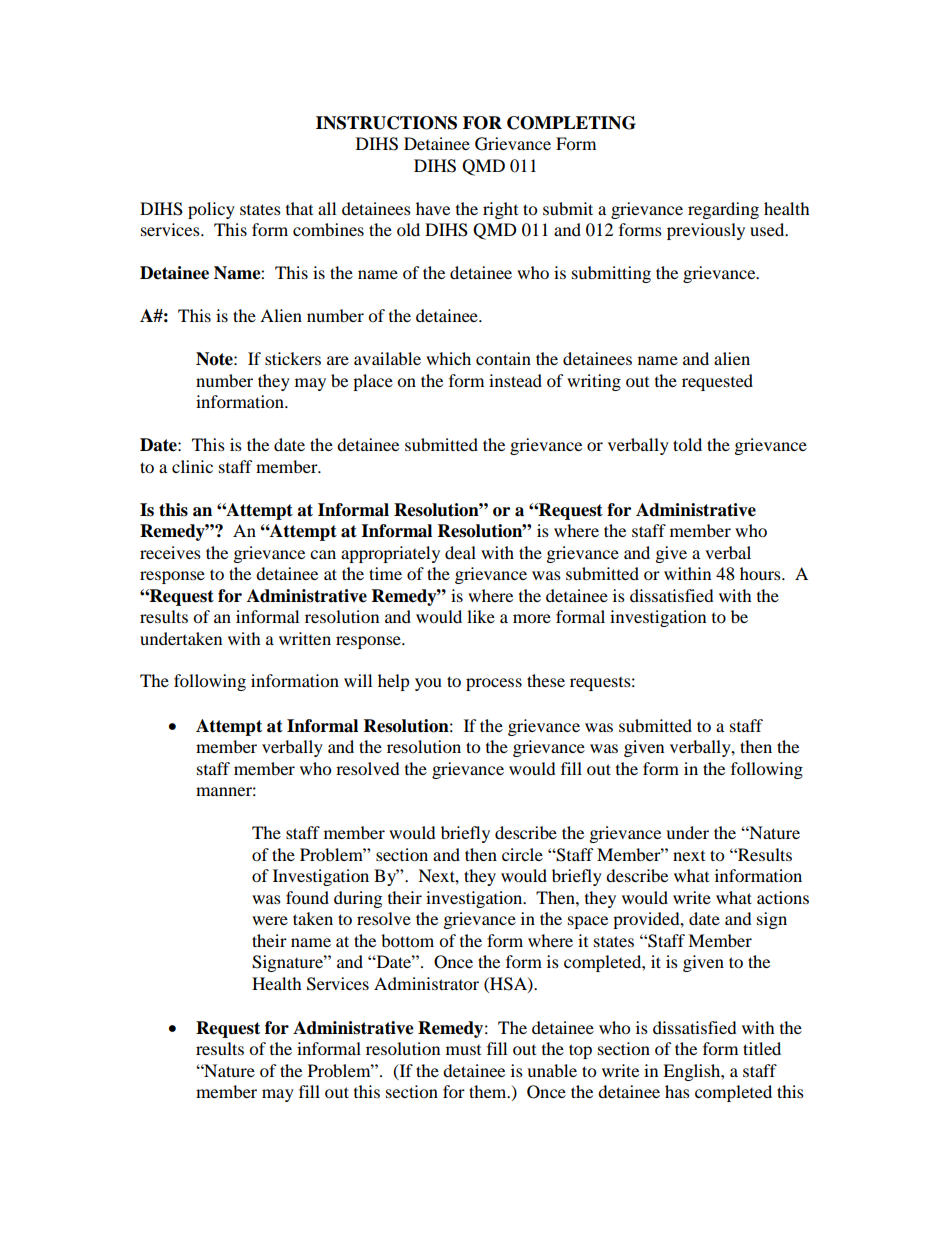 The width and height of the document is (952, 1233). I want to click on has, so click(677, 1091).
